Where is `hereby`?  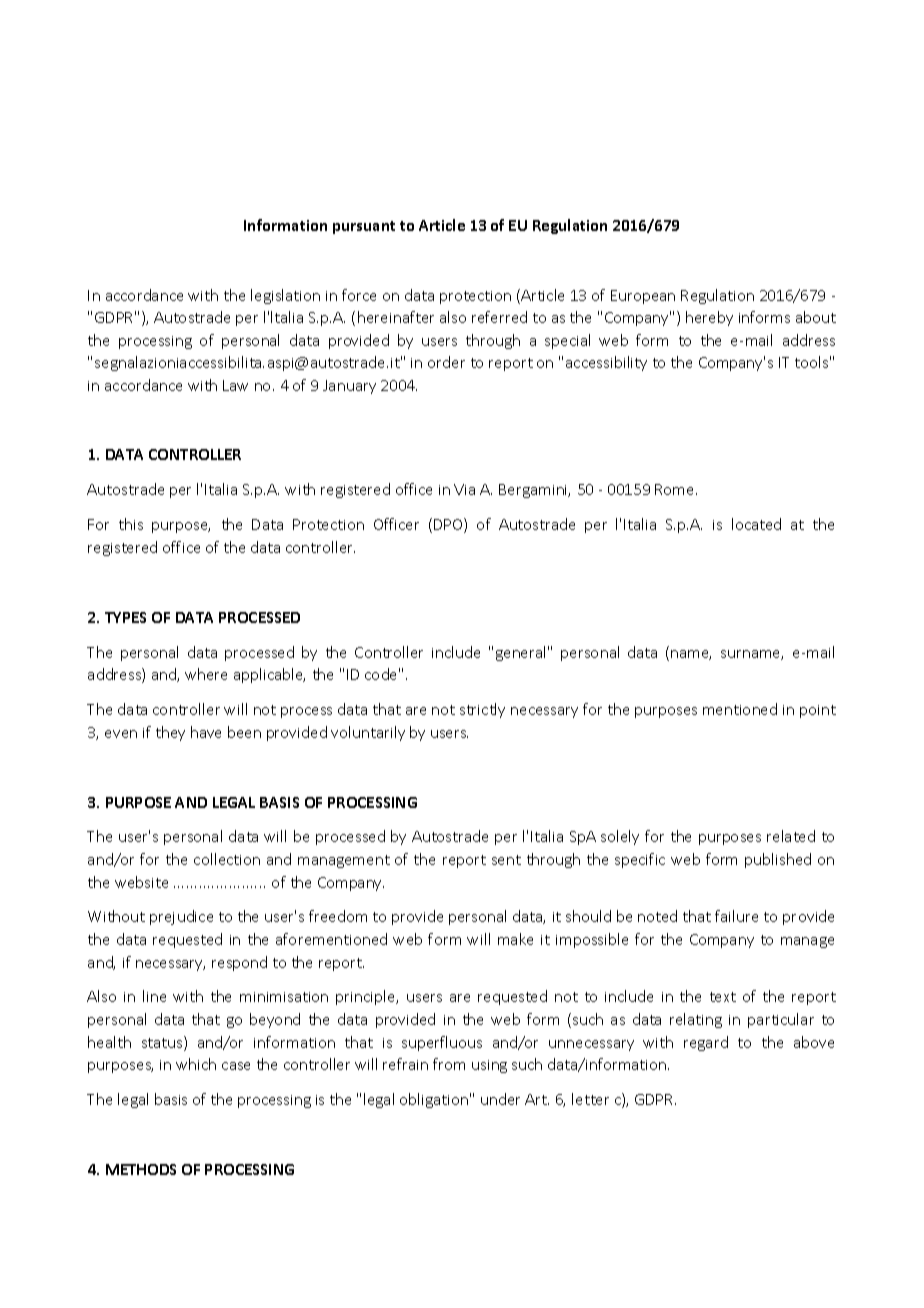 hereby is located at coordinates (709, 318).
